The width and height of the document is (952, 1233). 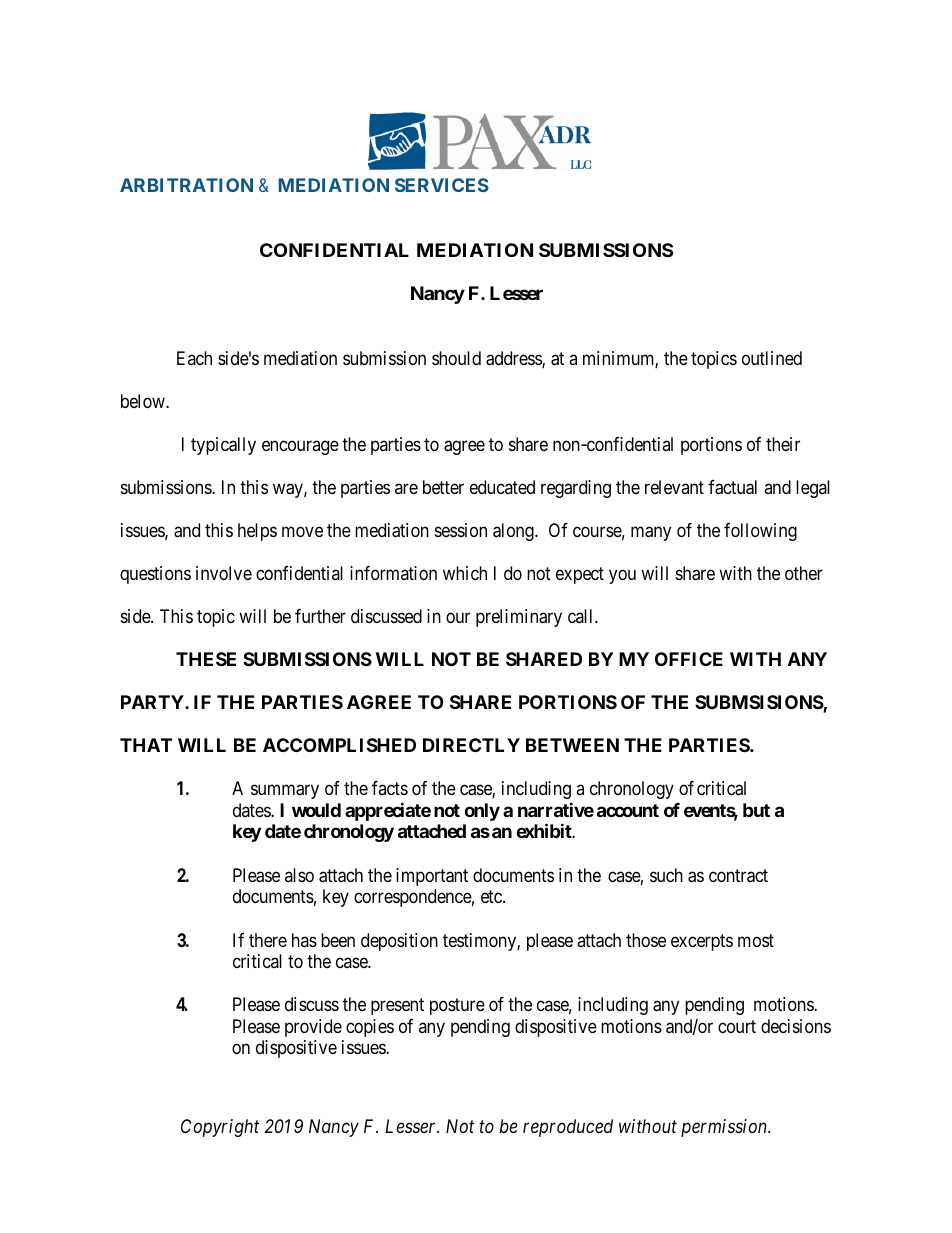 What do you see at coordinates (519, 618) in the document?
I see `preliminary` at bounding box center [519, 618].
